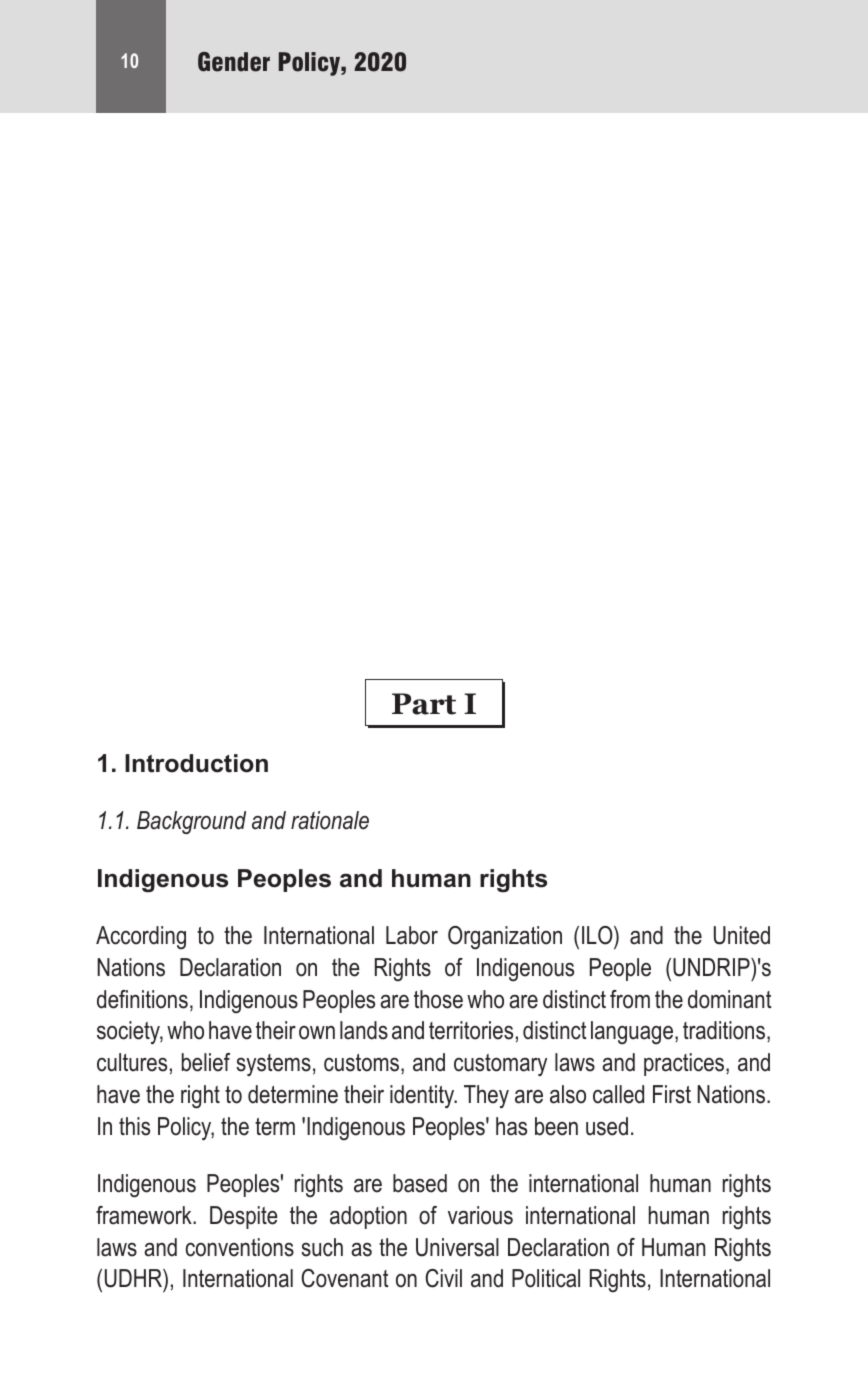 This screenshot has height=1383, width=868. What do you see at coordinates (330, 820) in the screenshot?
I see `rationale` at bounding box center [330, 820].
